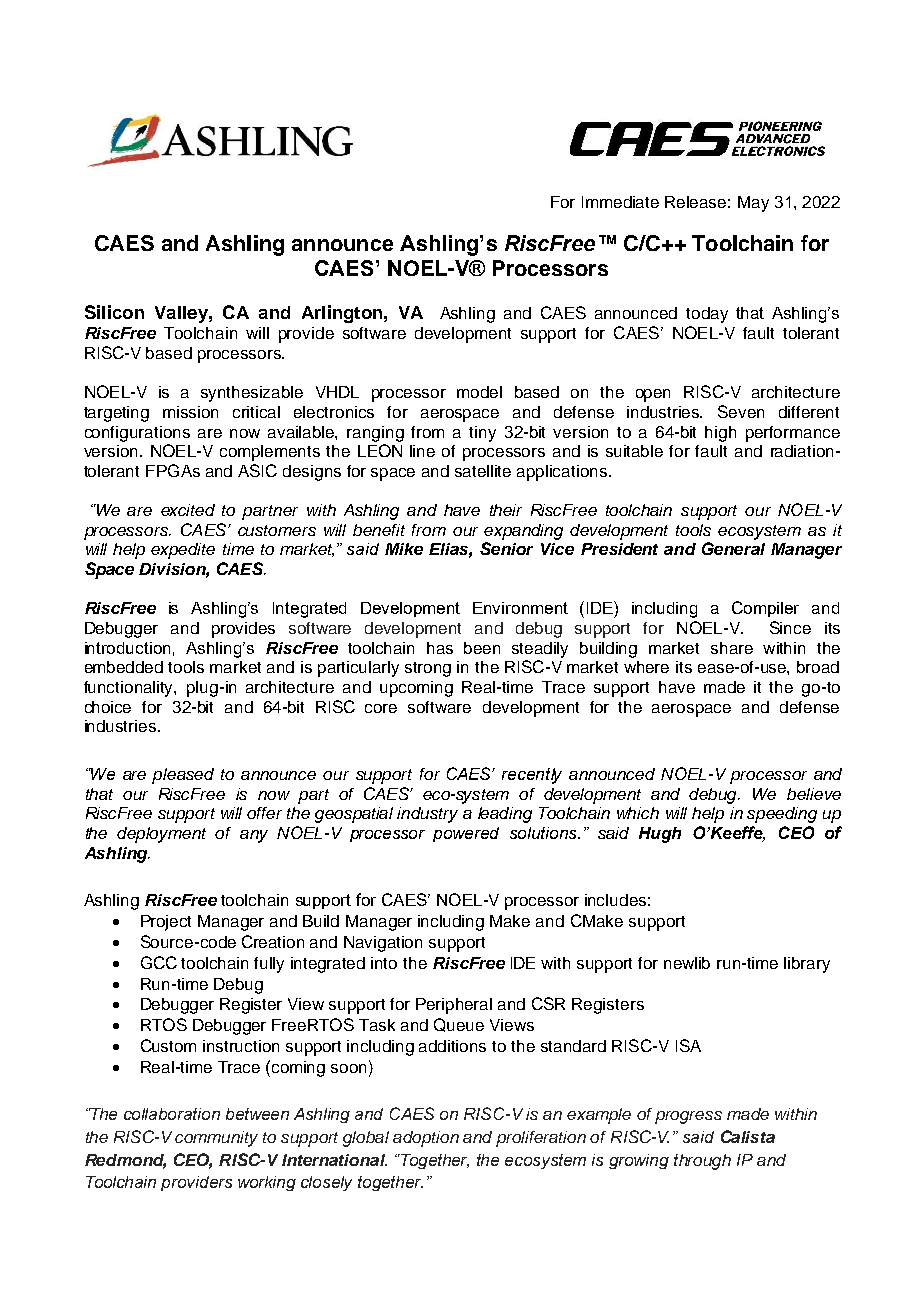 This screenshot has height=1308, width=924. What do you see at coordinates (183, 551) in the screenshot?
I see `expedite` at bounding box center [183, 551].
